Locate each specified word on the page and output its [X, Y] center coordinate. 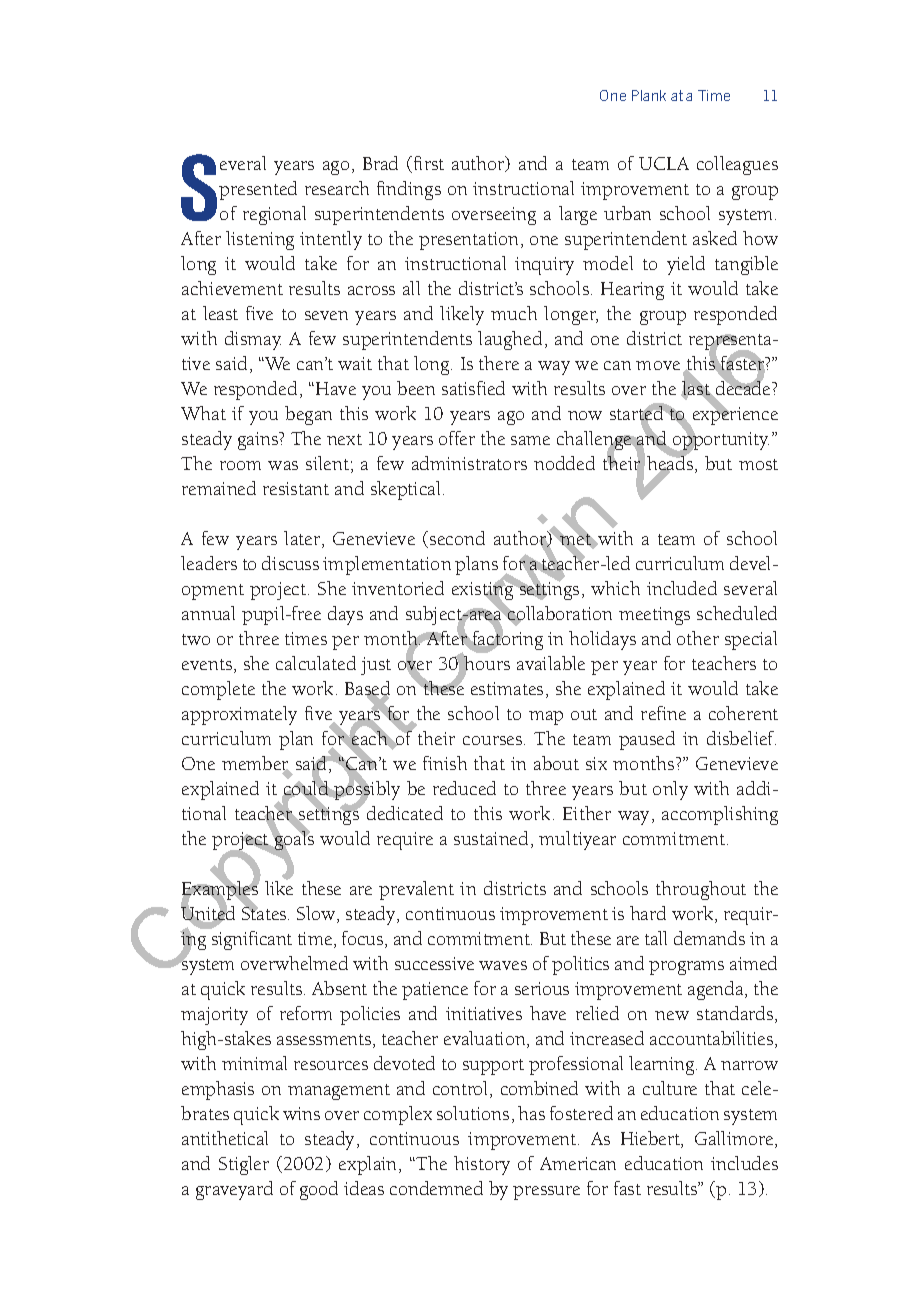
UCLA [664, 163]
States [265, 912]
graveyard [234, 1190]
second [457, 538]
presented [258, 190]
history [482, 1165]
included [682, 588]
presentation [470, 241]
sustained [491, 838]
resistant [296, 488]
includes [744, 1163]
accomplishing [720, 815]
